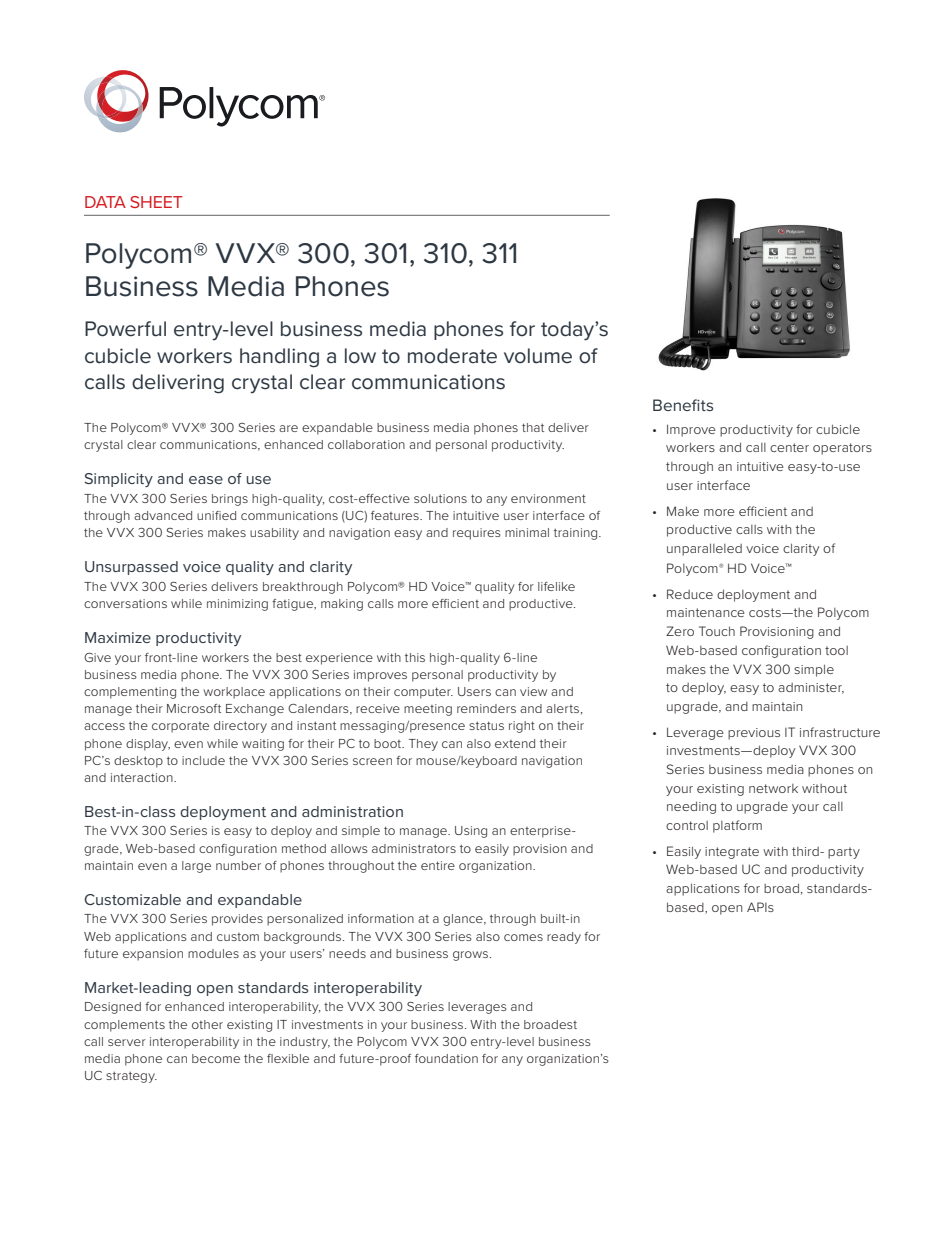  What do you see at coordinates (471, 832) in the screenshot?
I see `Using` at bounding box center [471, 832].
